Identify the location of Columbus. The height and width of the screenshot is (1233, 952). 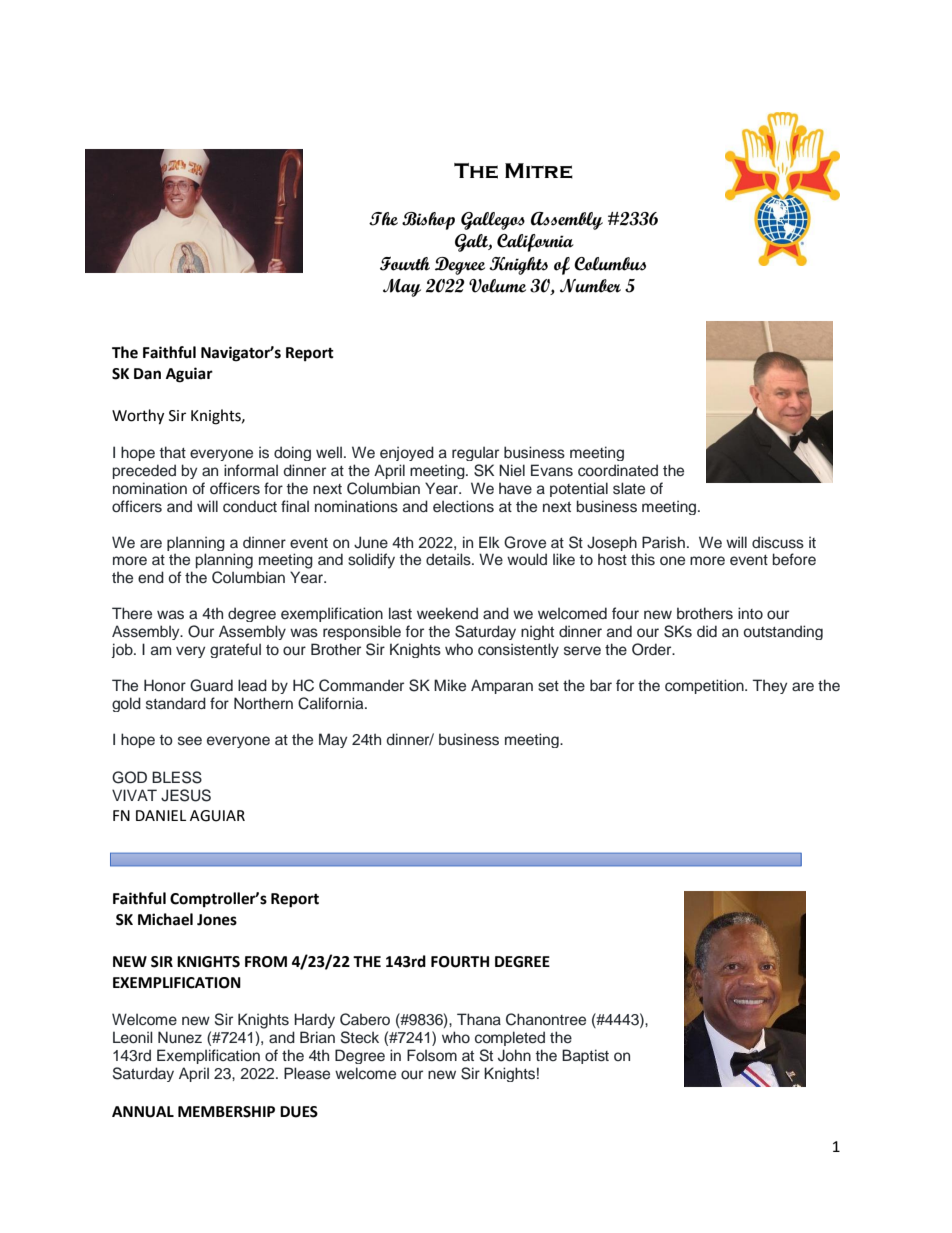
(610, 264).
